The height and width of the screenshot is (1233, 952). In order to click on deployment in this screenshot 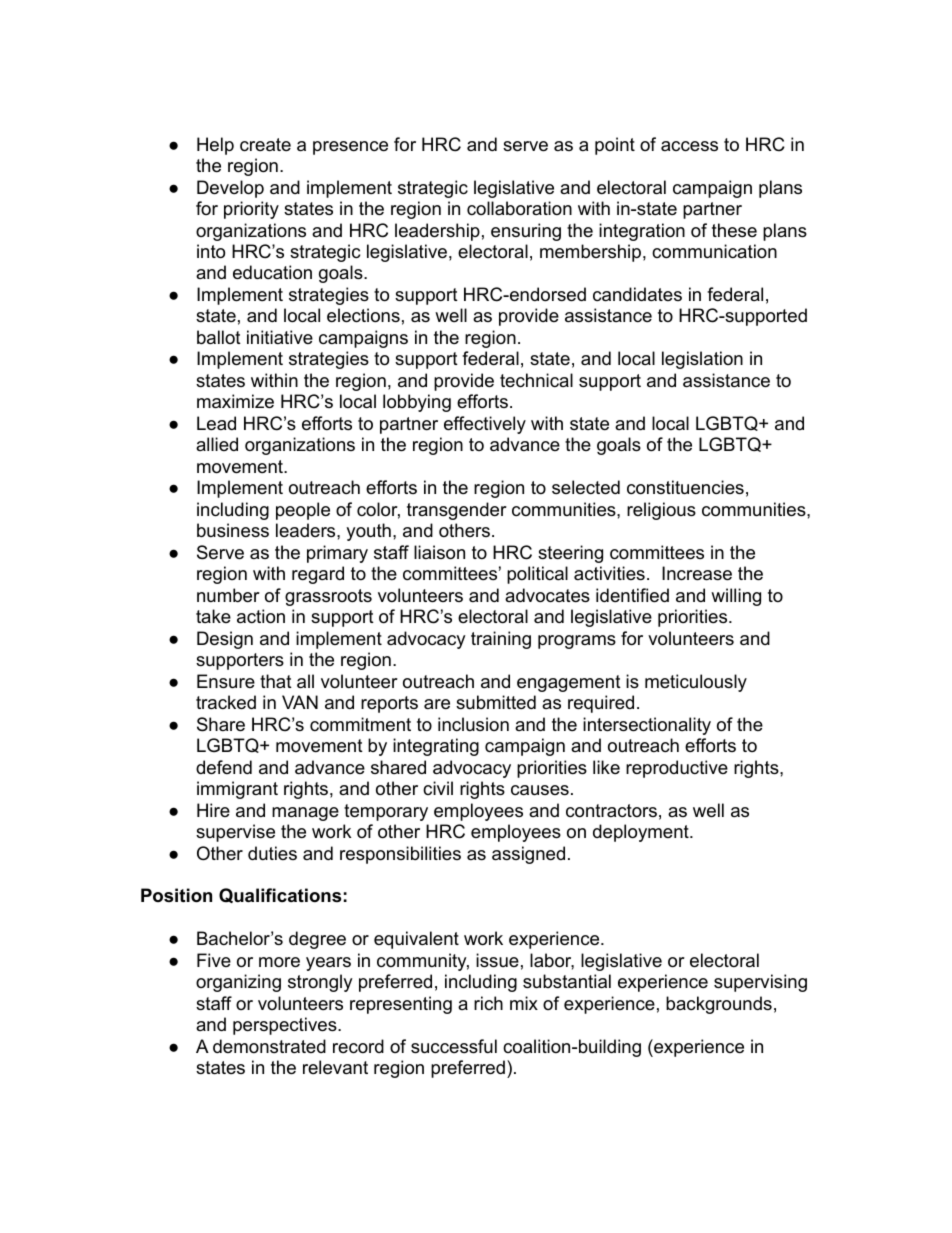, I will do `click(642, 833)`.
